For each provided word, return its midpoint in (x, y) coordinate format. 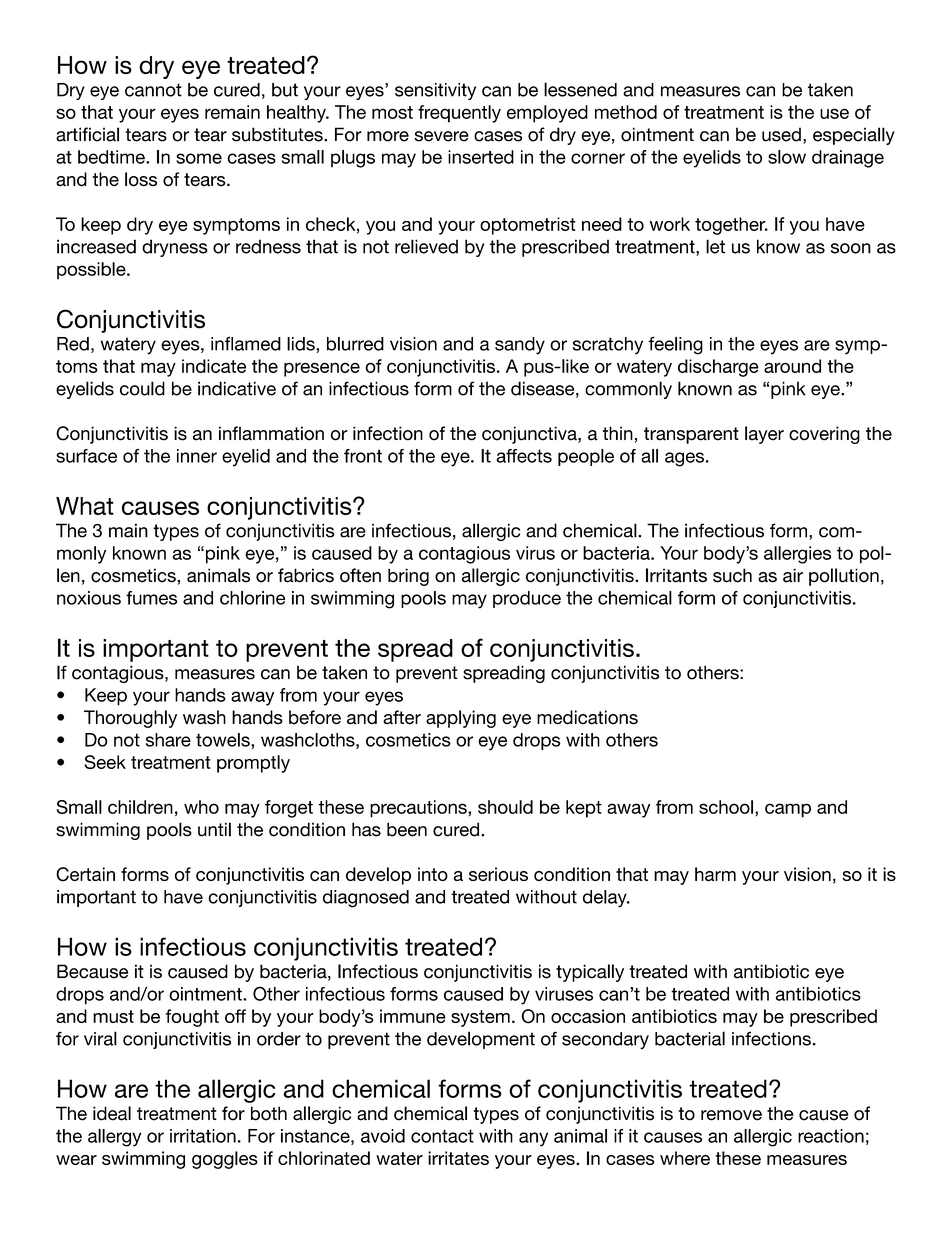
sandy (520, 346)
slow (787, 157)
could (142, 388)
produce (527, 599)
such (732, 575)
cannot (153, 90)
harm (715, 874)
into (433, 874)
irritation (203, 1136)
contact (442, 1136)
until (214, 829)
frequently (459, 114)
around (792, 366)
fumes (151, 598)
